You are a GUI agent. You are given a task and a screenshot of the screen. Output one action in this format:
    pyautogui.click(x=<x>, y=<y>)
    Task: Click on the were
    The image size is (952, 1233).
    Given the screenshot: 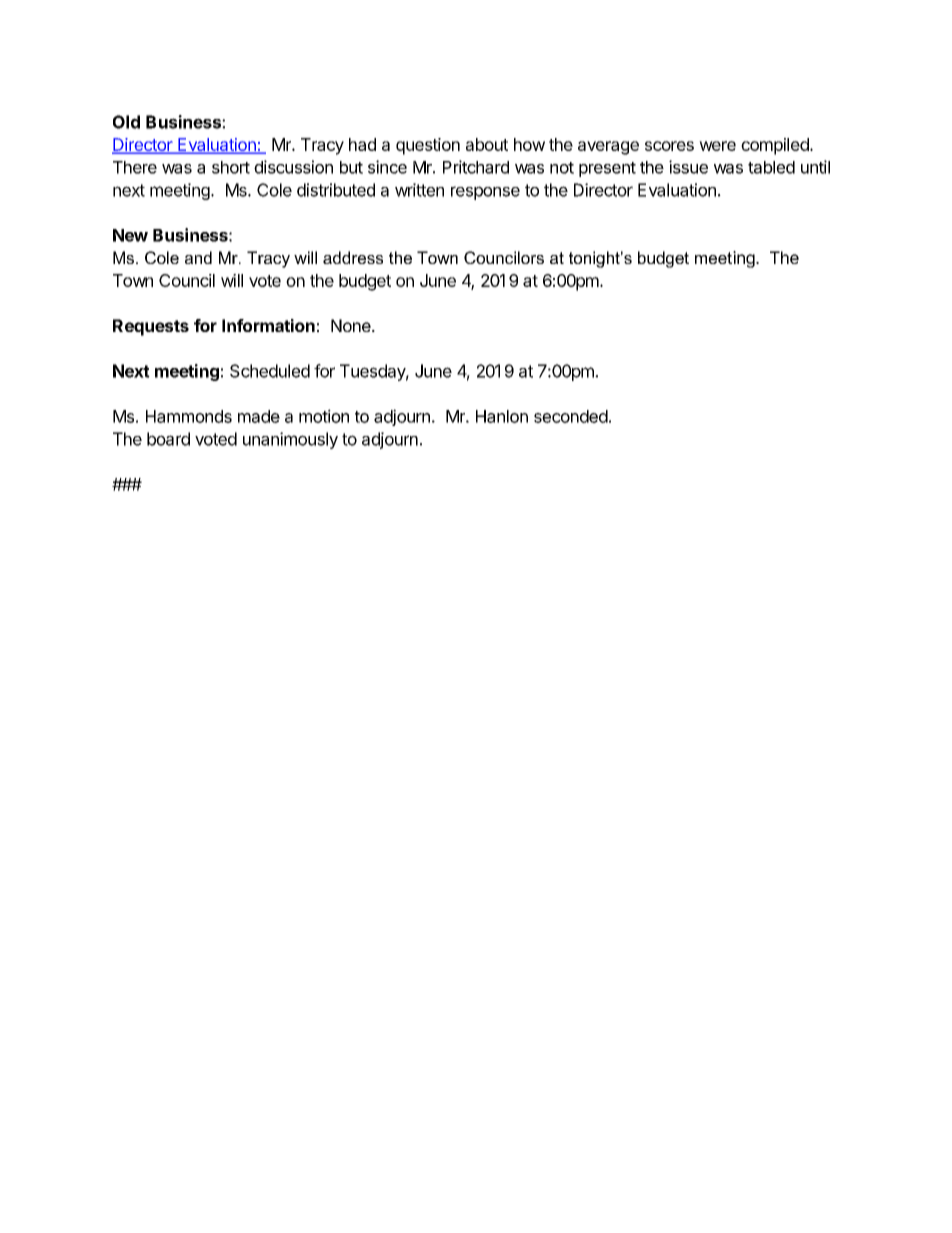 What is the action you would take?
    pyautogui.click(x=717, y=146)
